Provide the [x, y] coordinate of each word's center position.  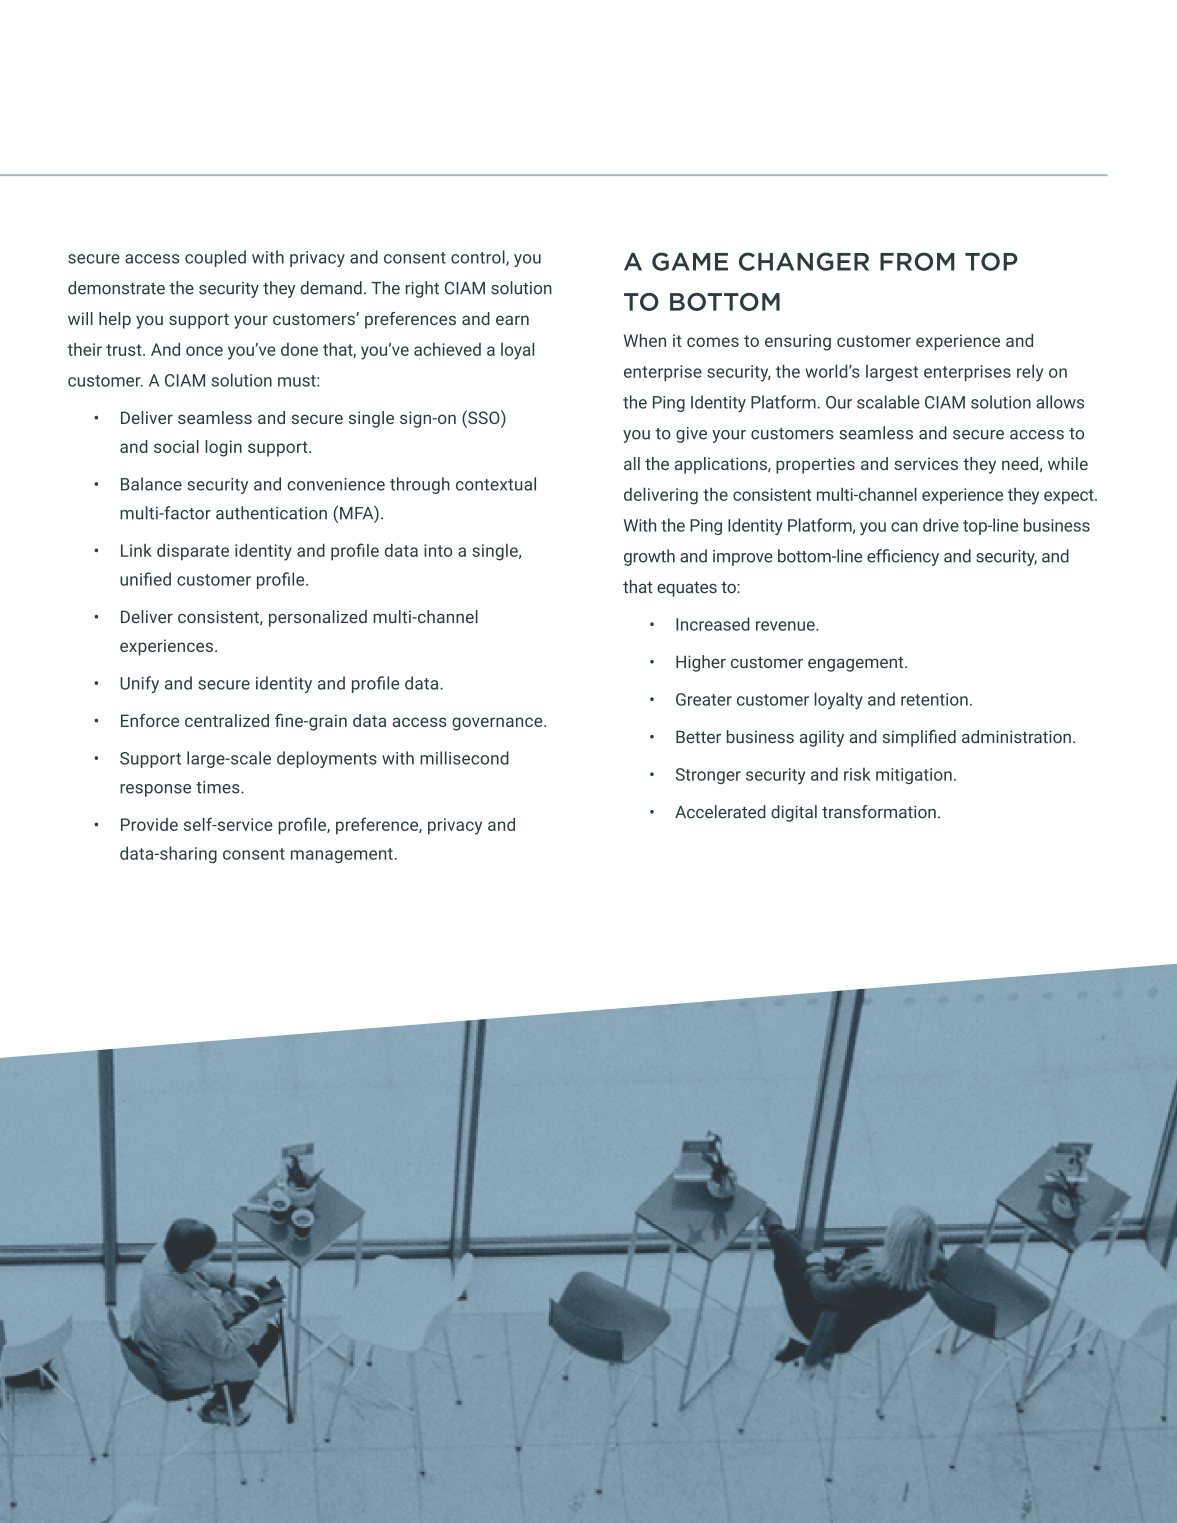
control [479, 258]
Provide [149, 824]
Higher [701, 663]
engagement [857, 664]
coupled [215, 258]
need [1020, 463]
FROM [917, 261]
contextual [496, 484]
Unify [139, 684]
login [223, 448]
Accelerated [720, 812]
